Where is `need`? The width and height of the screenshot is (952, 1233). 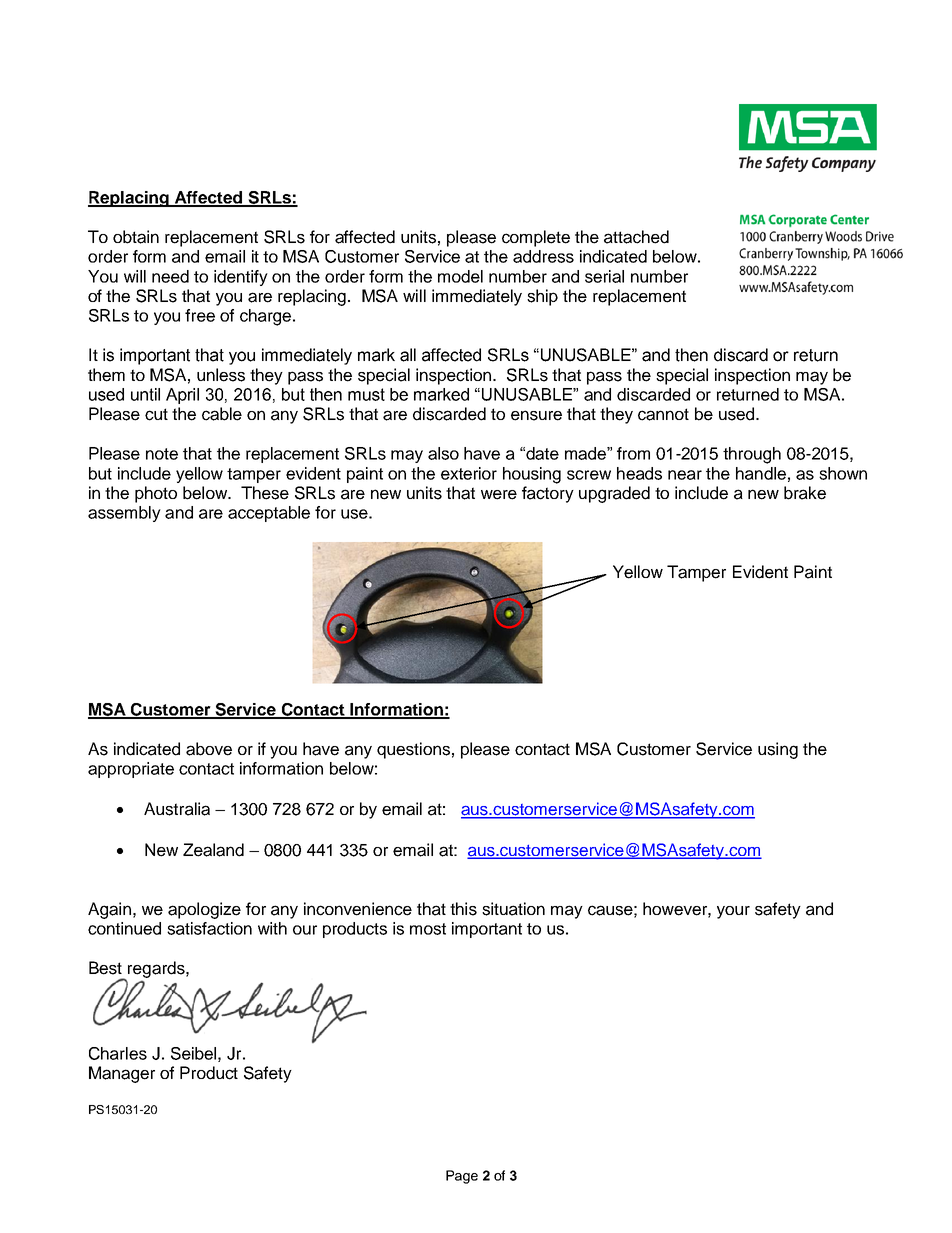
need is located at coordinates (170, 276).
